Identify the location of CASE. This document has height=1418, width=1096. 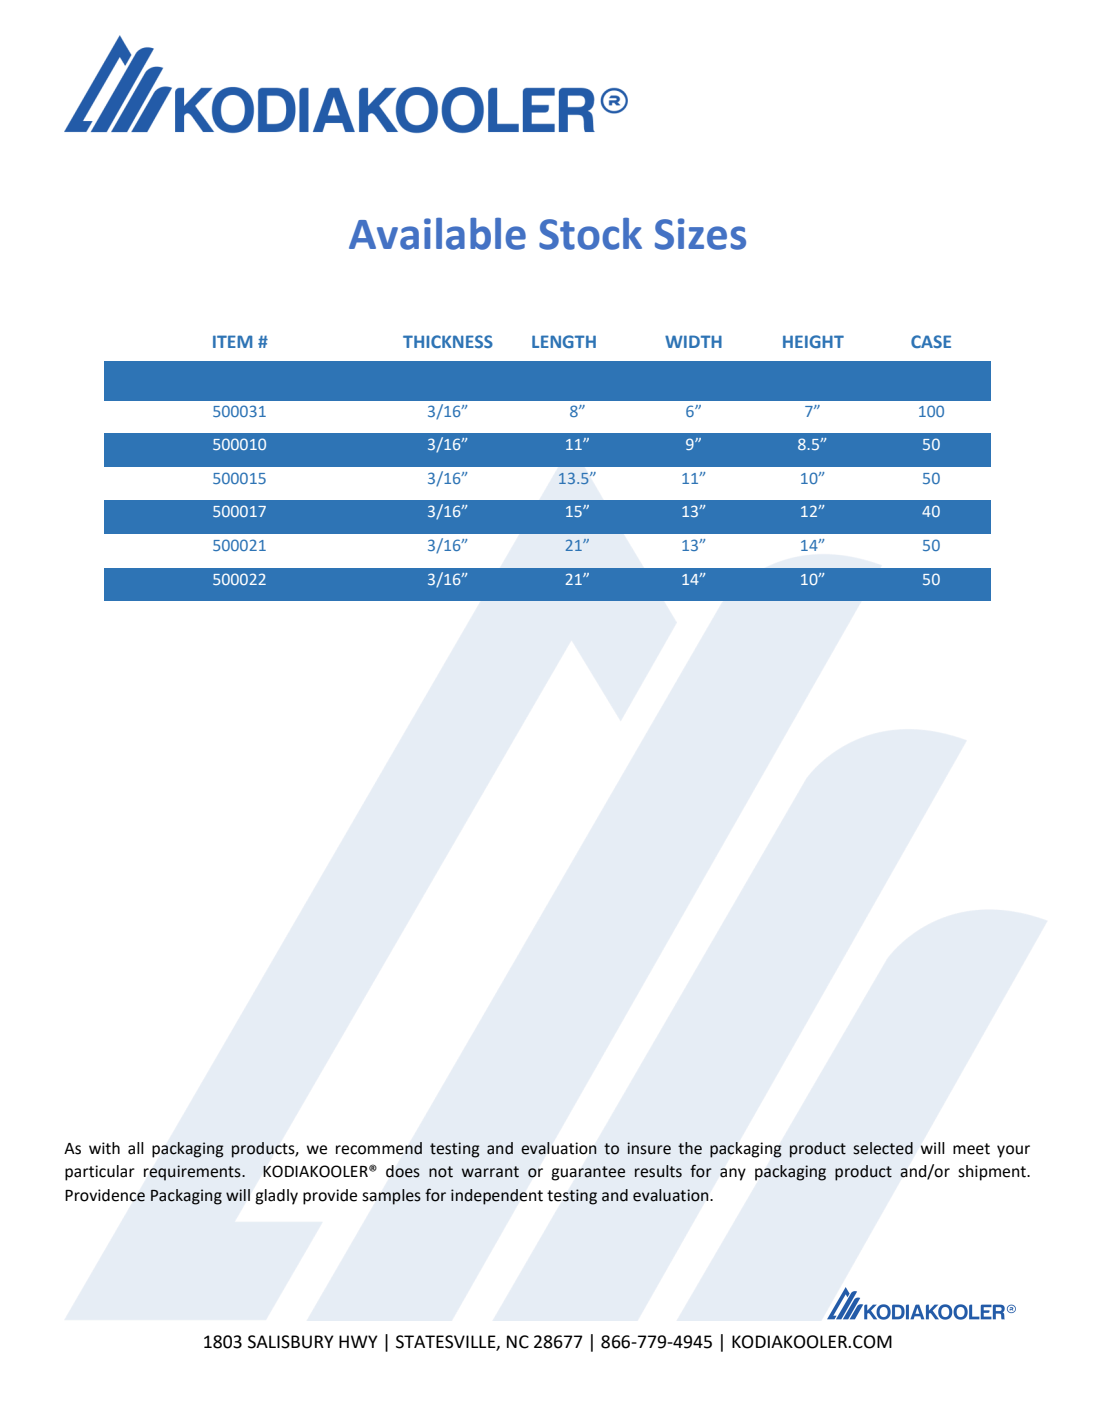
(931, 341).
